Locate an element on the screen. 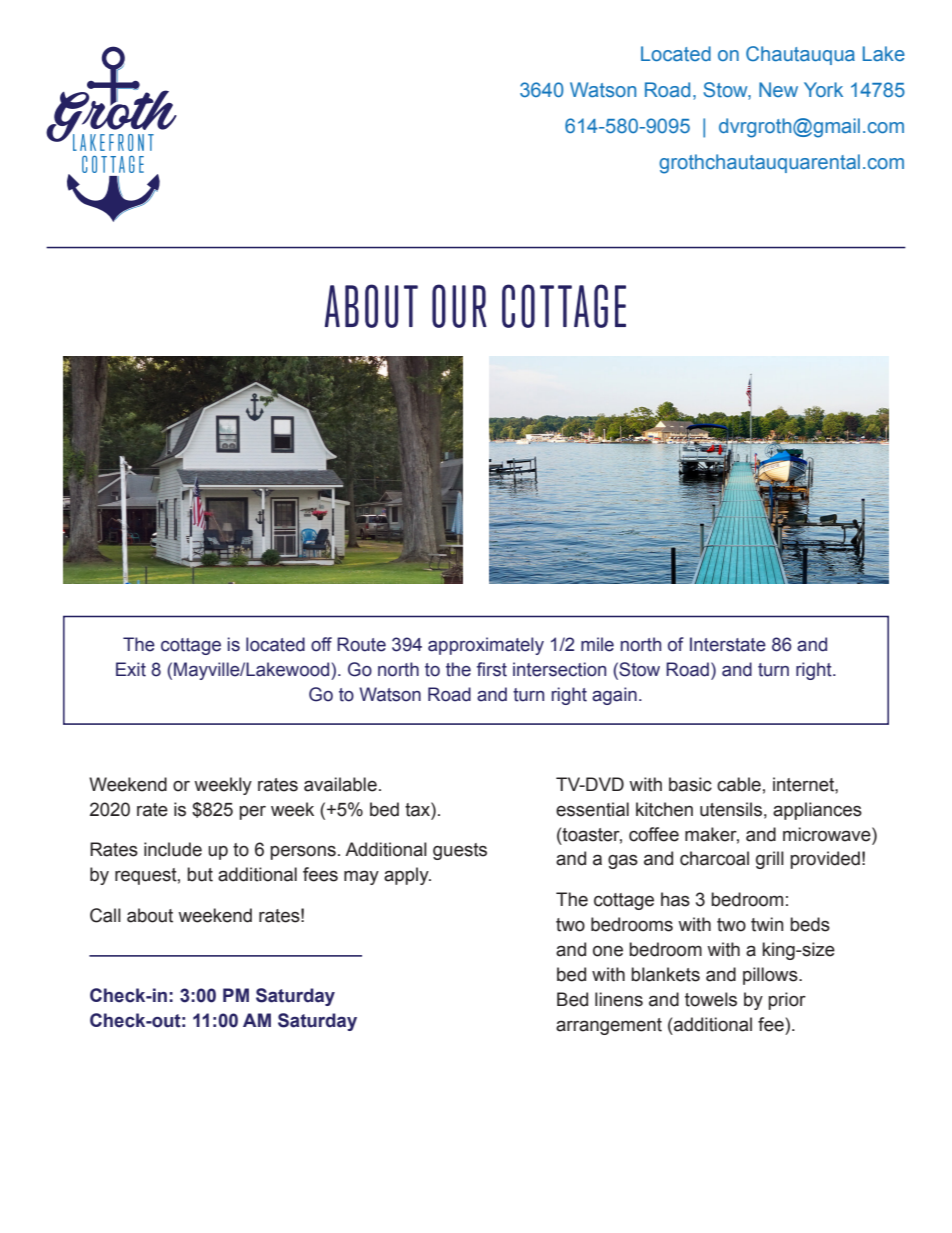 The width and height of the screenshot is (952, 1233). cable is located at coordinates (739, 784).
